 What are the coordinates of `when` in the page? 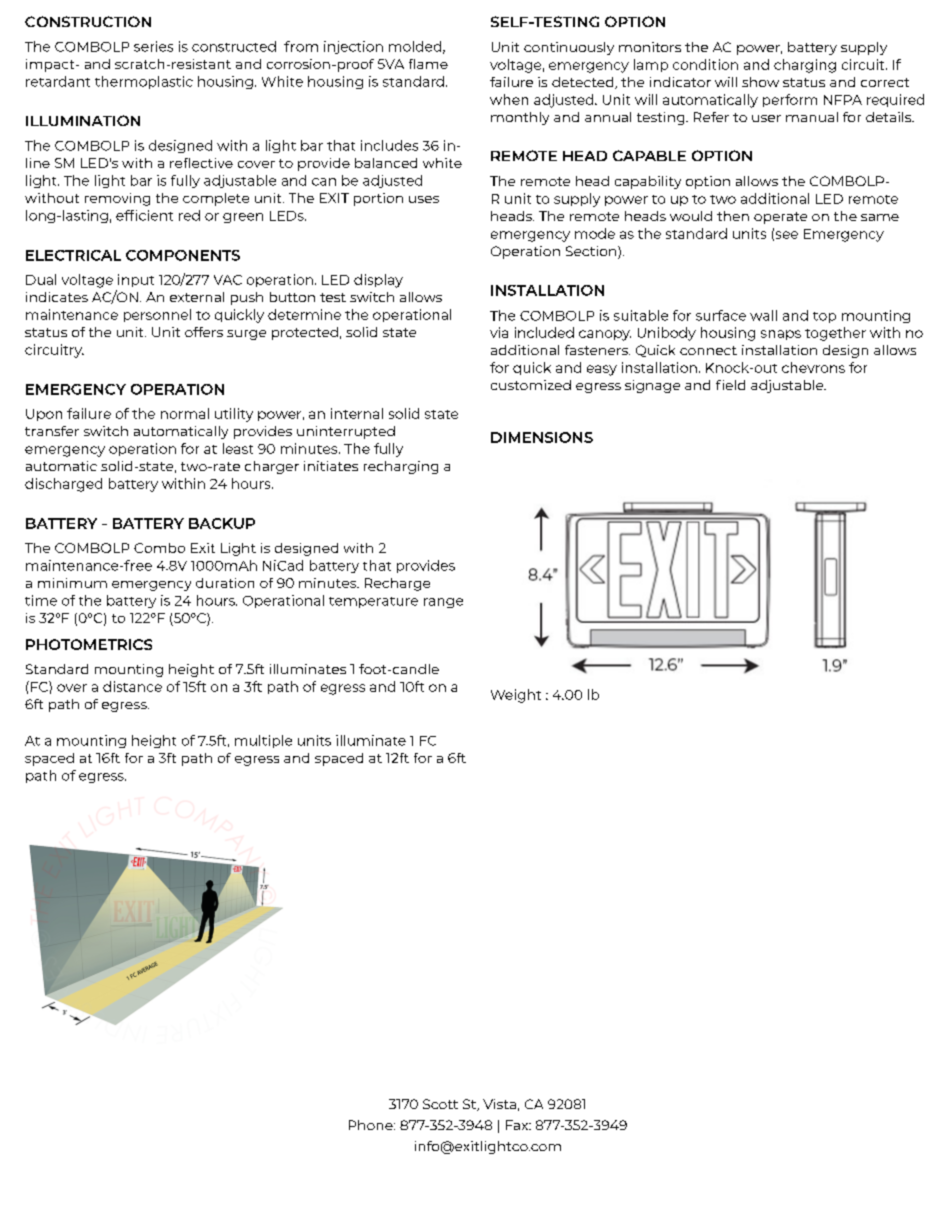 It's located at (509, 99).
